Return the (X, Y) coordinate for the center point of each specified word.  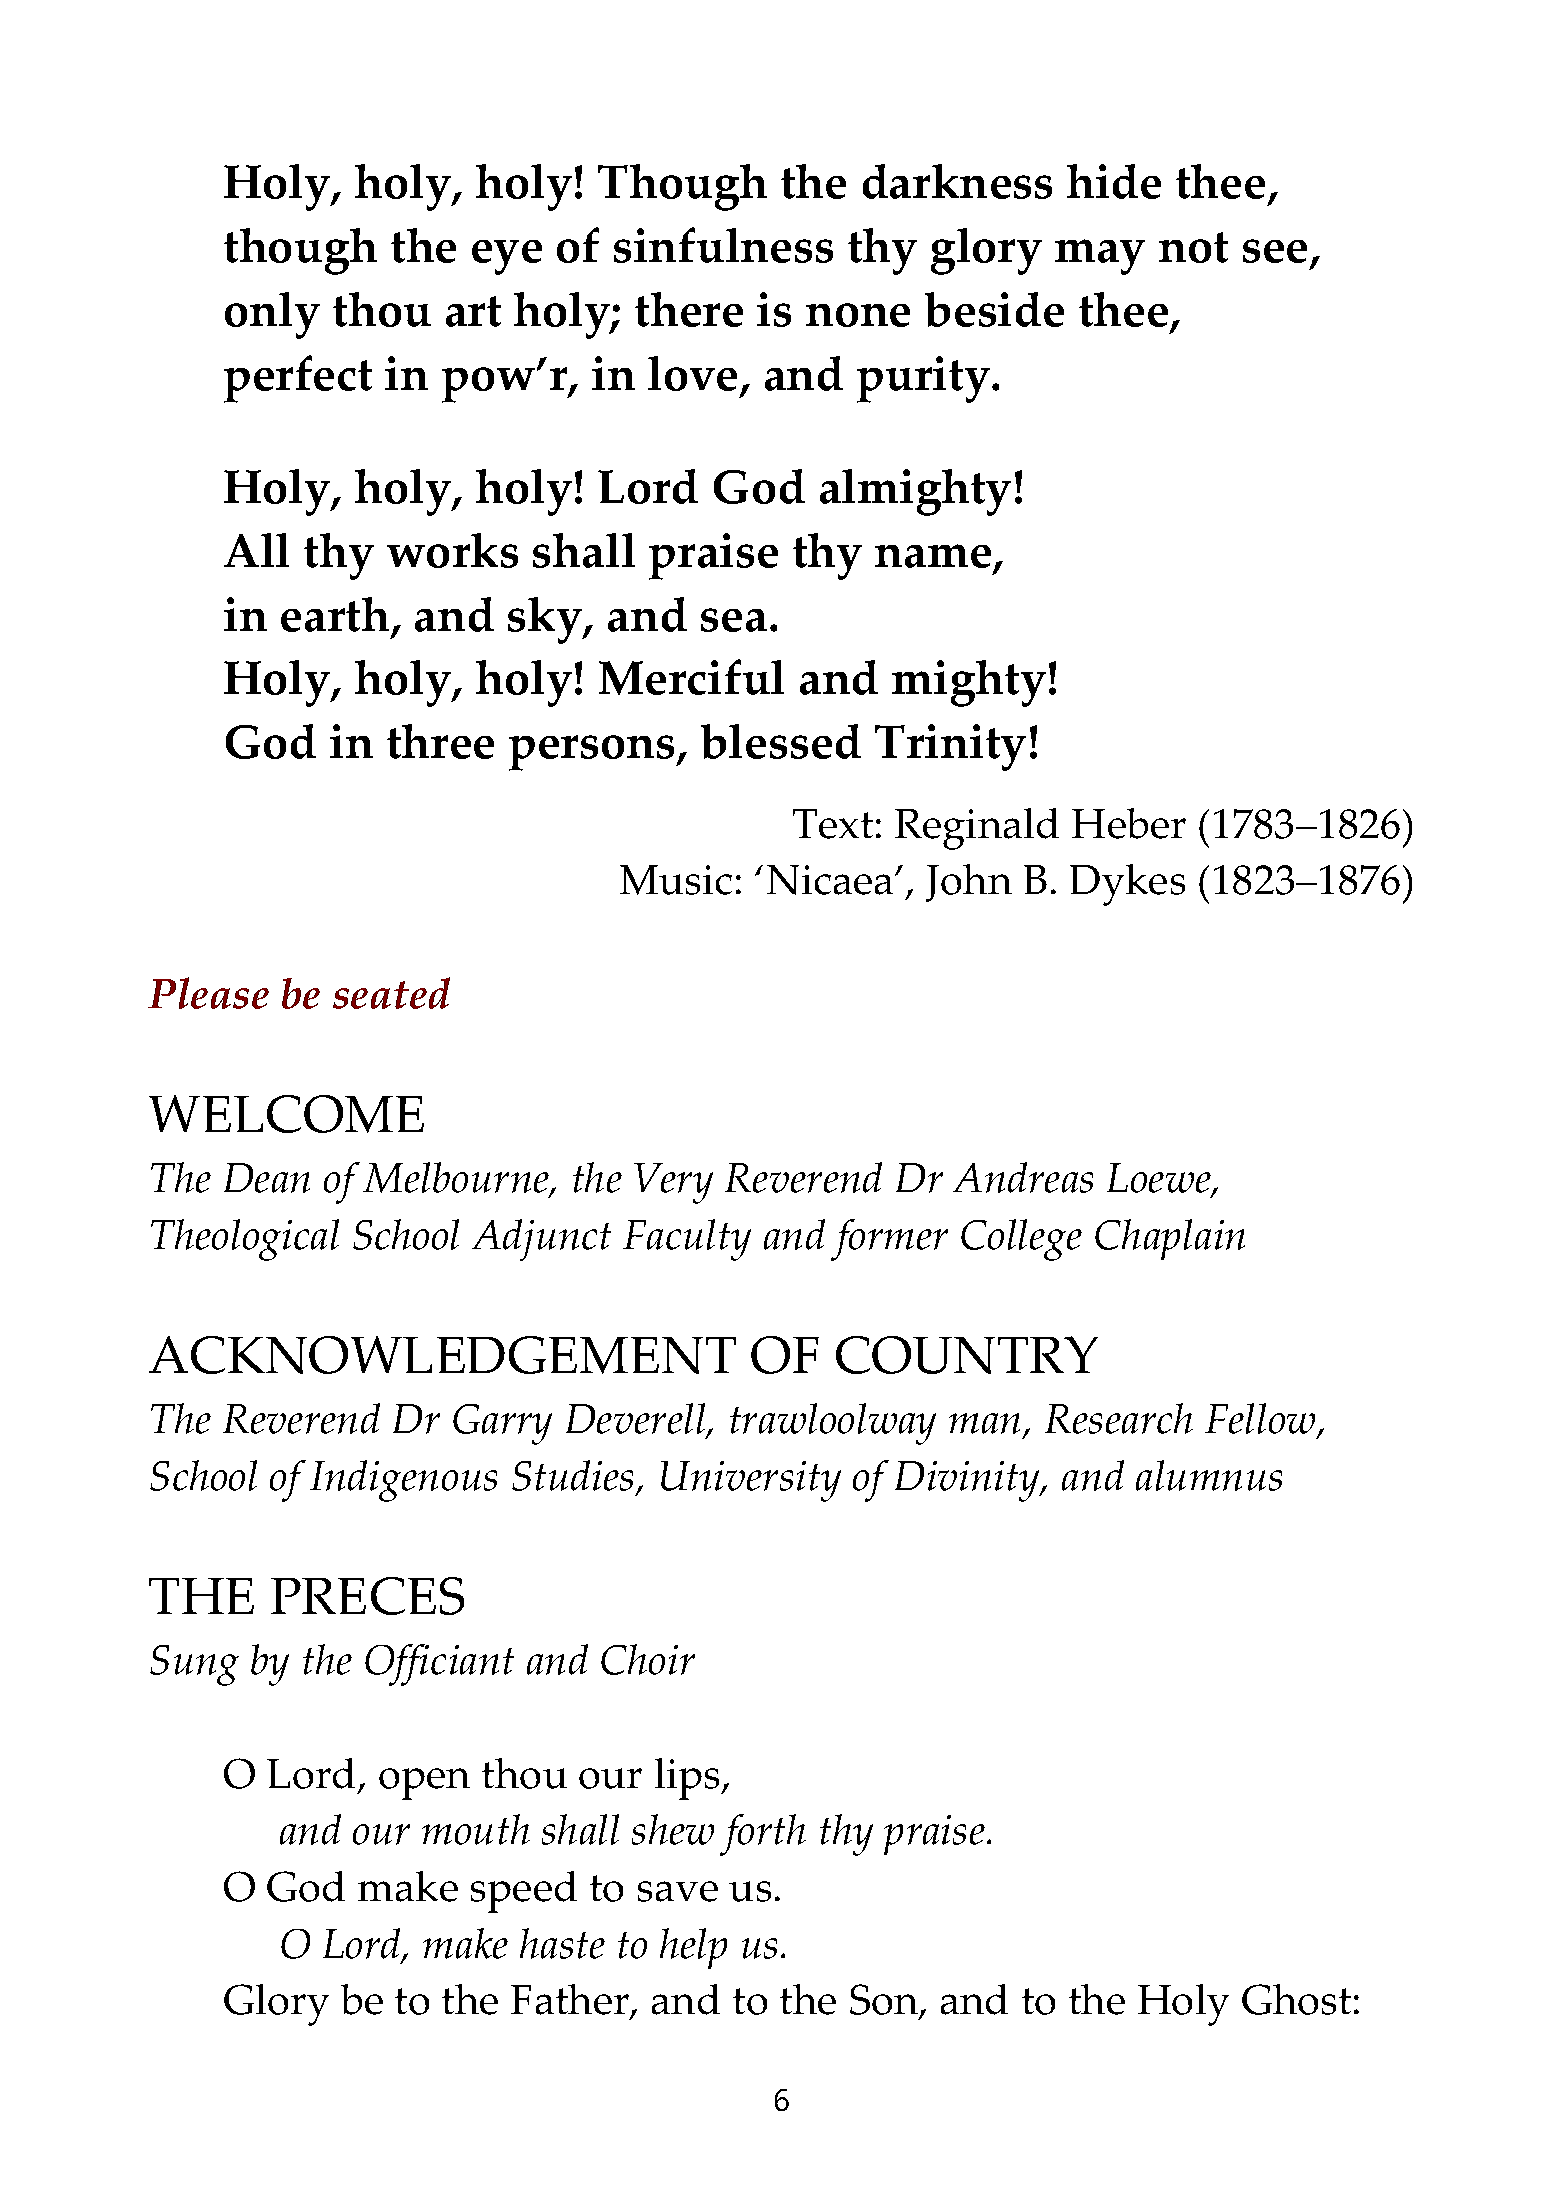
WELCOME (286, 1114)
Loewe (1160, 1180)
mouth (476, 1829)
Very (673, 1183)
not (1193, 247)
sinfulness (723, 245)
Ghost (1296, 1999)
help (693, 1948)
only (272, 315)
